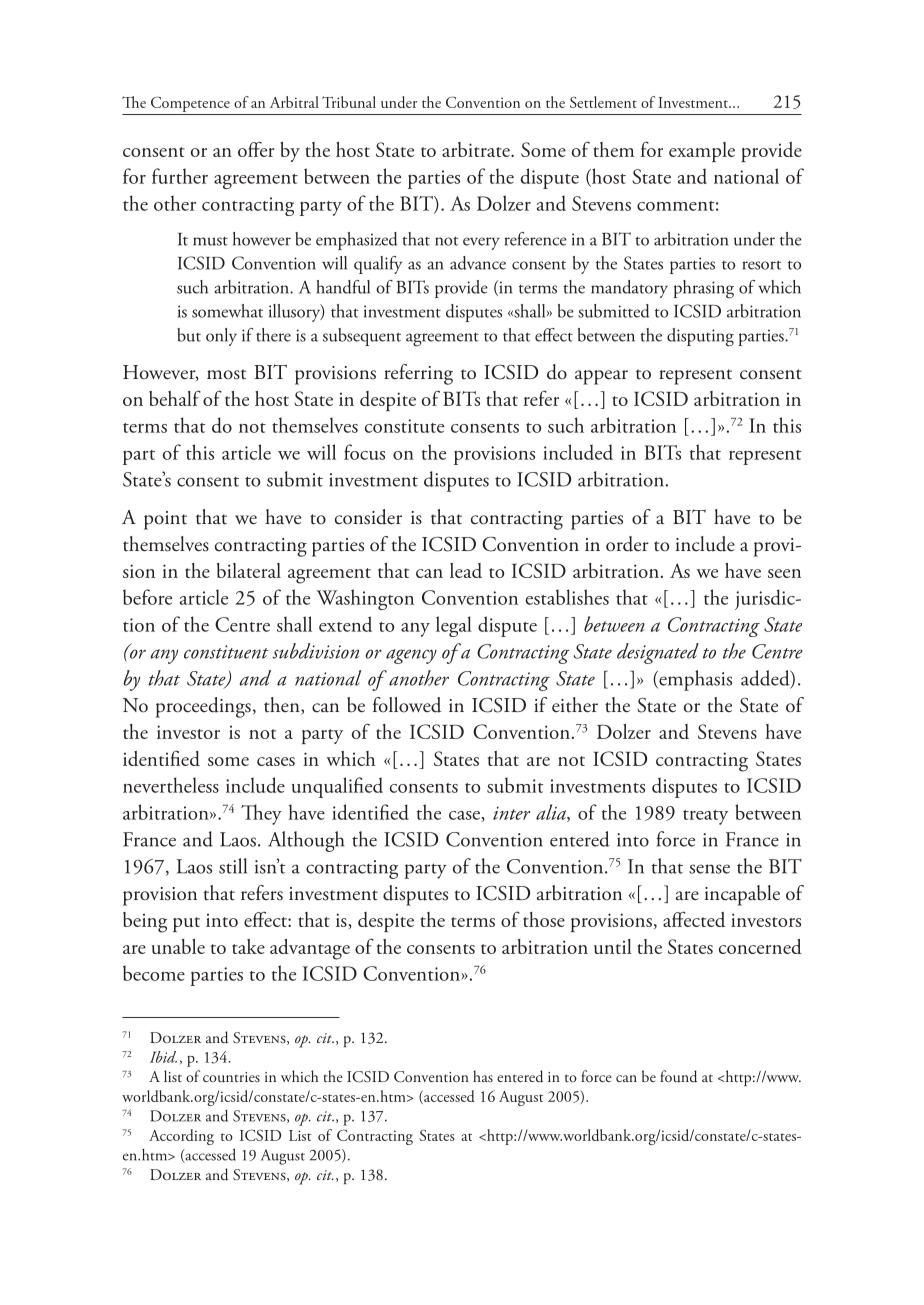 Image resolution: width=924 pixels, height=1305 pixels. What do you see at coordinates (705, 817) in the screenshot?
I see `treaty` at bounding box center [705, 817].
